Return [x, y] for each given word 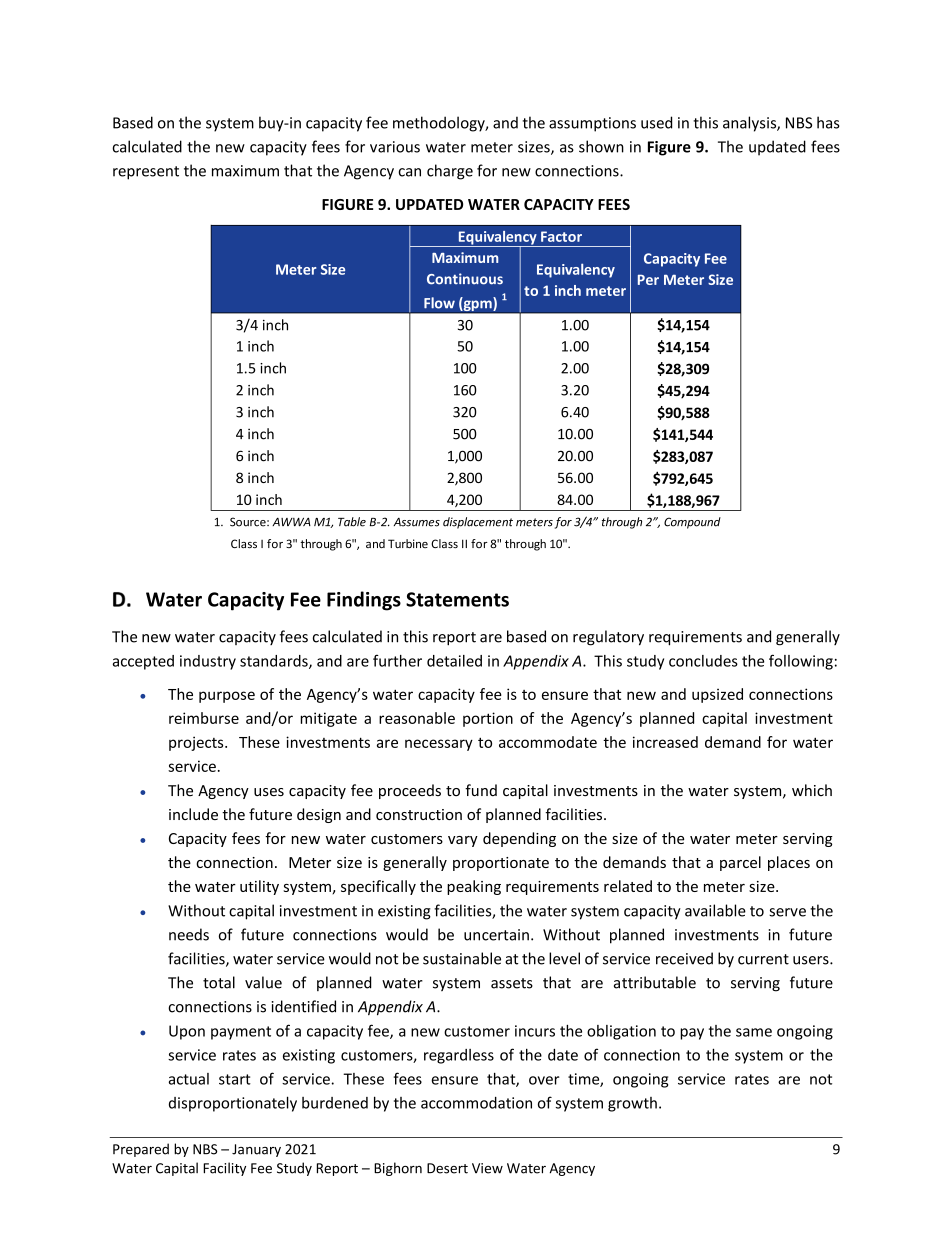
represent [146, 173]
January [256, 1150]
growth [632, 1104]
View [487, 1168]
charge [450, 172]
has [828, 122]
